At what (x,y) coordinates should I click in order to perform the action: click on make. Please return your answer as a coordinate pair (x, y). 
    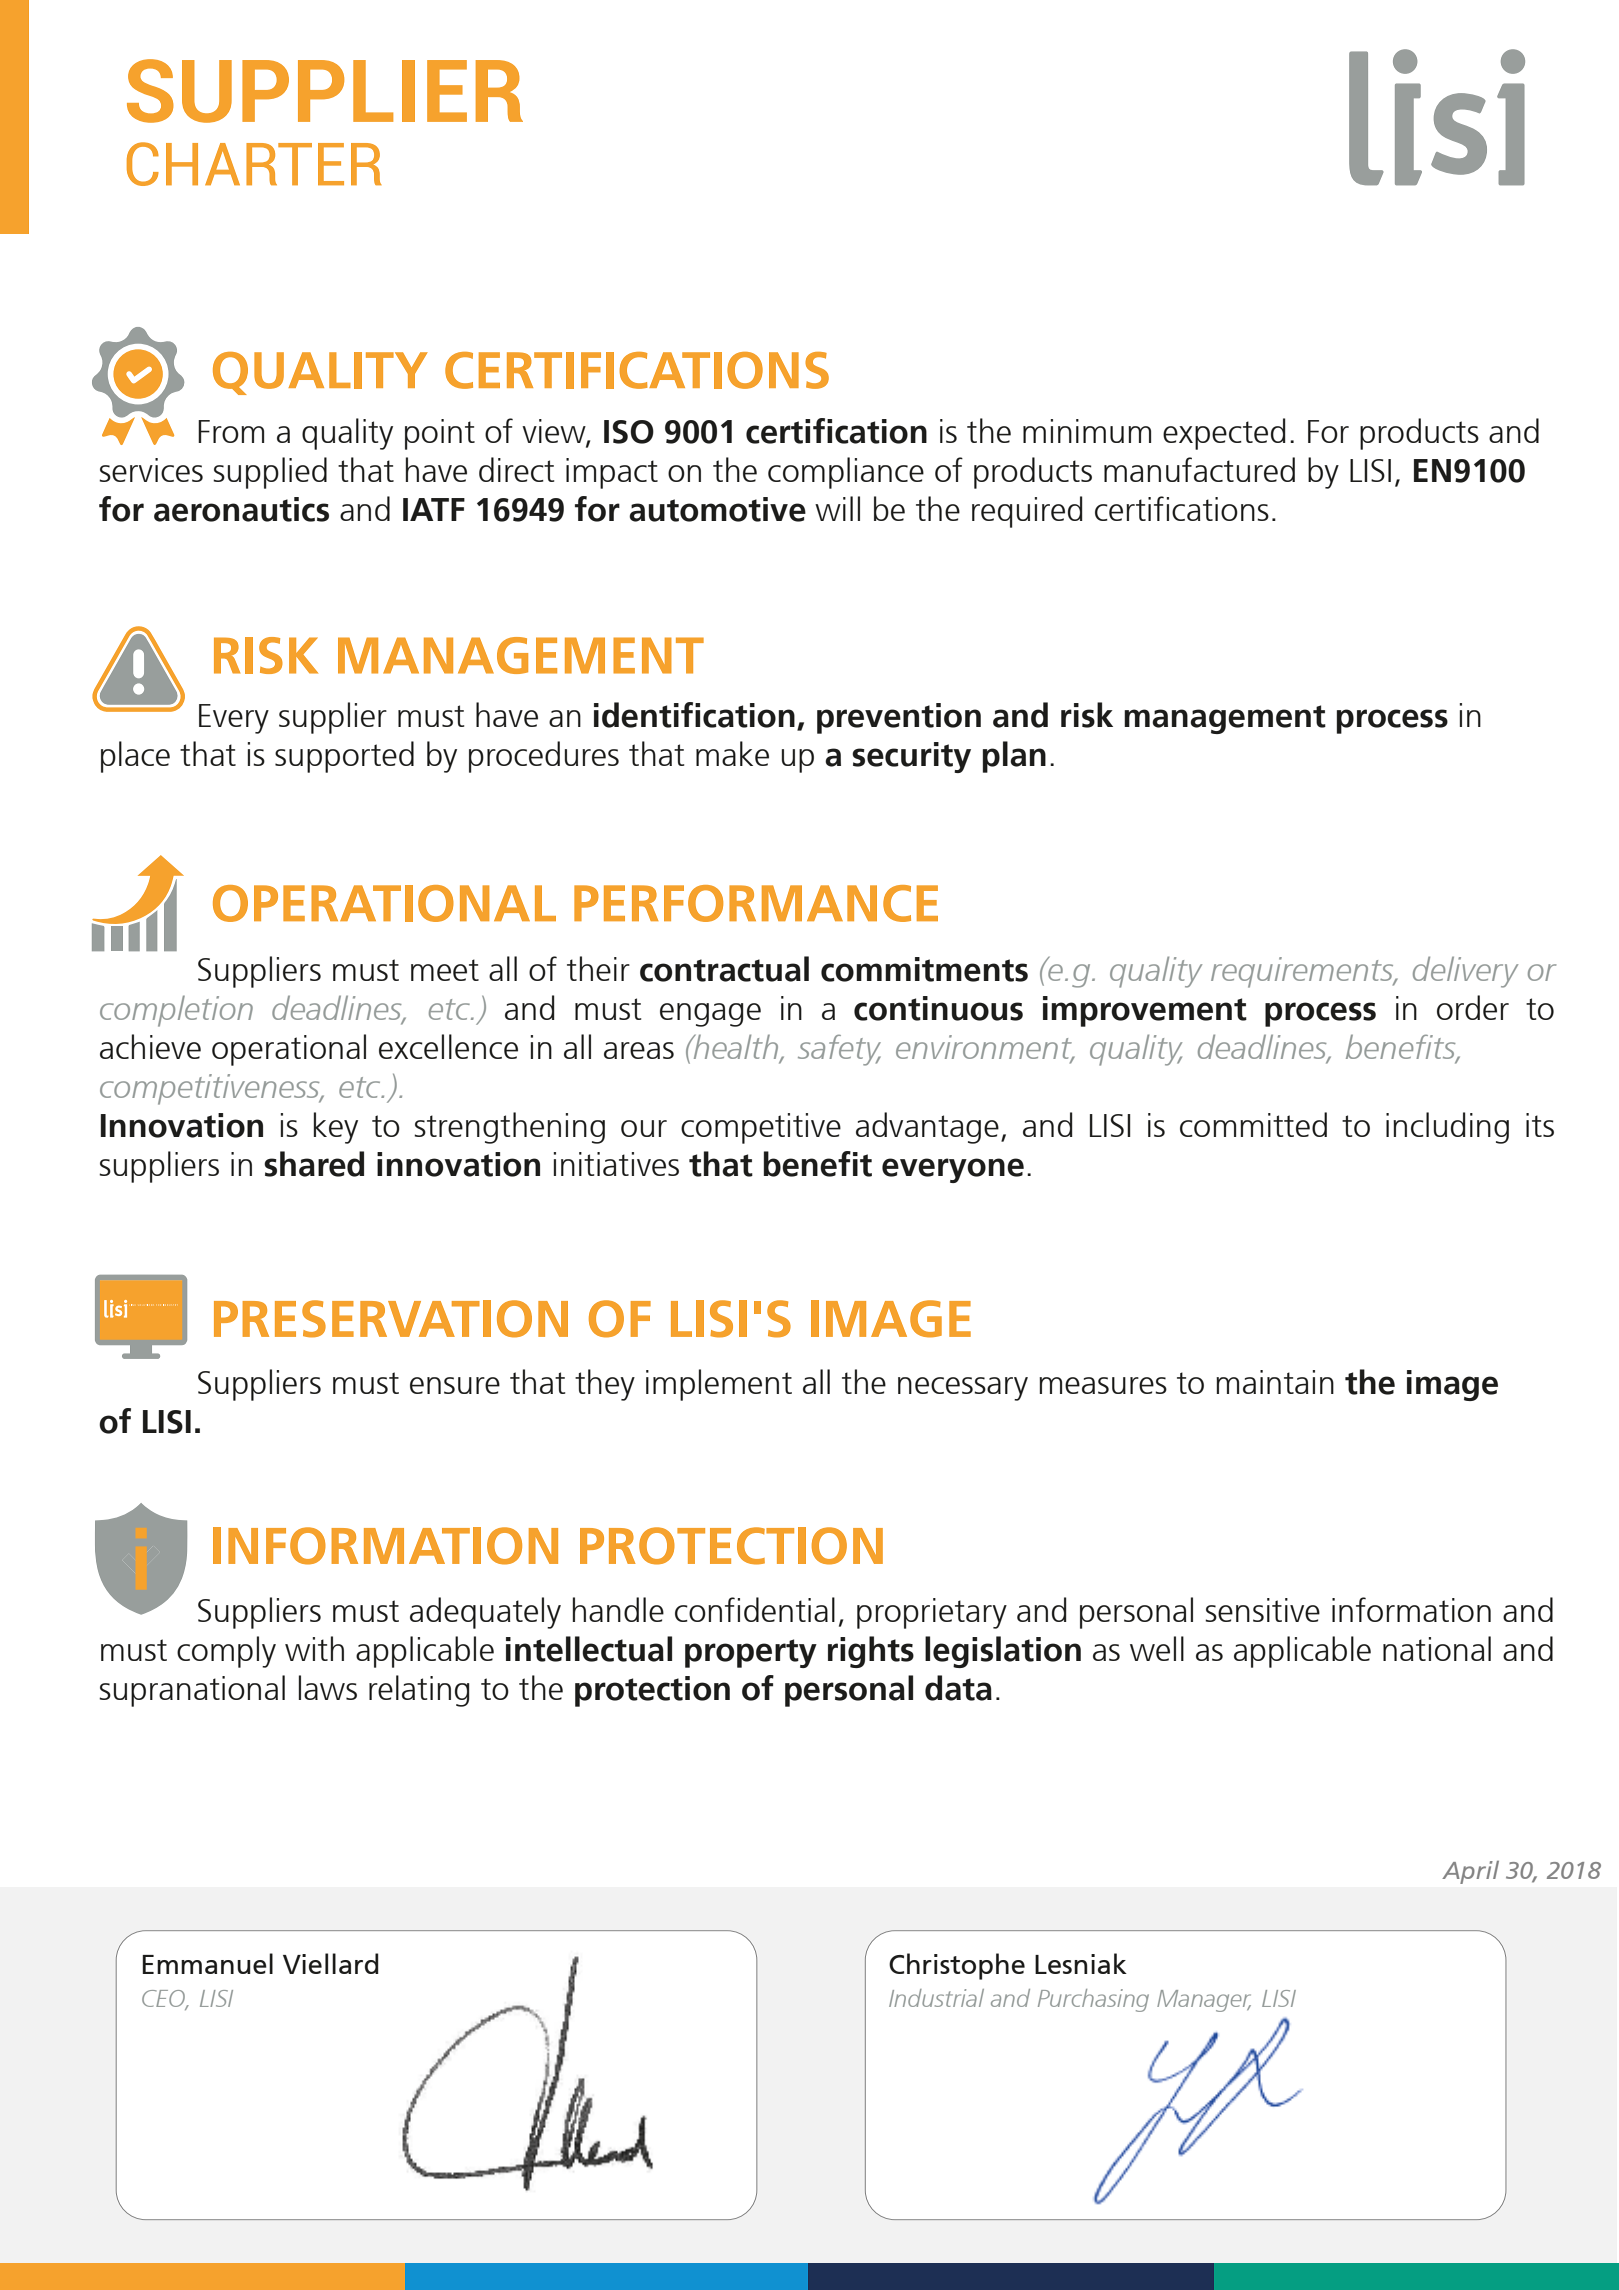
    Looking at the image, I should click on (732, 753).
